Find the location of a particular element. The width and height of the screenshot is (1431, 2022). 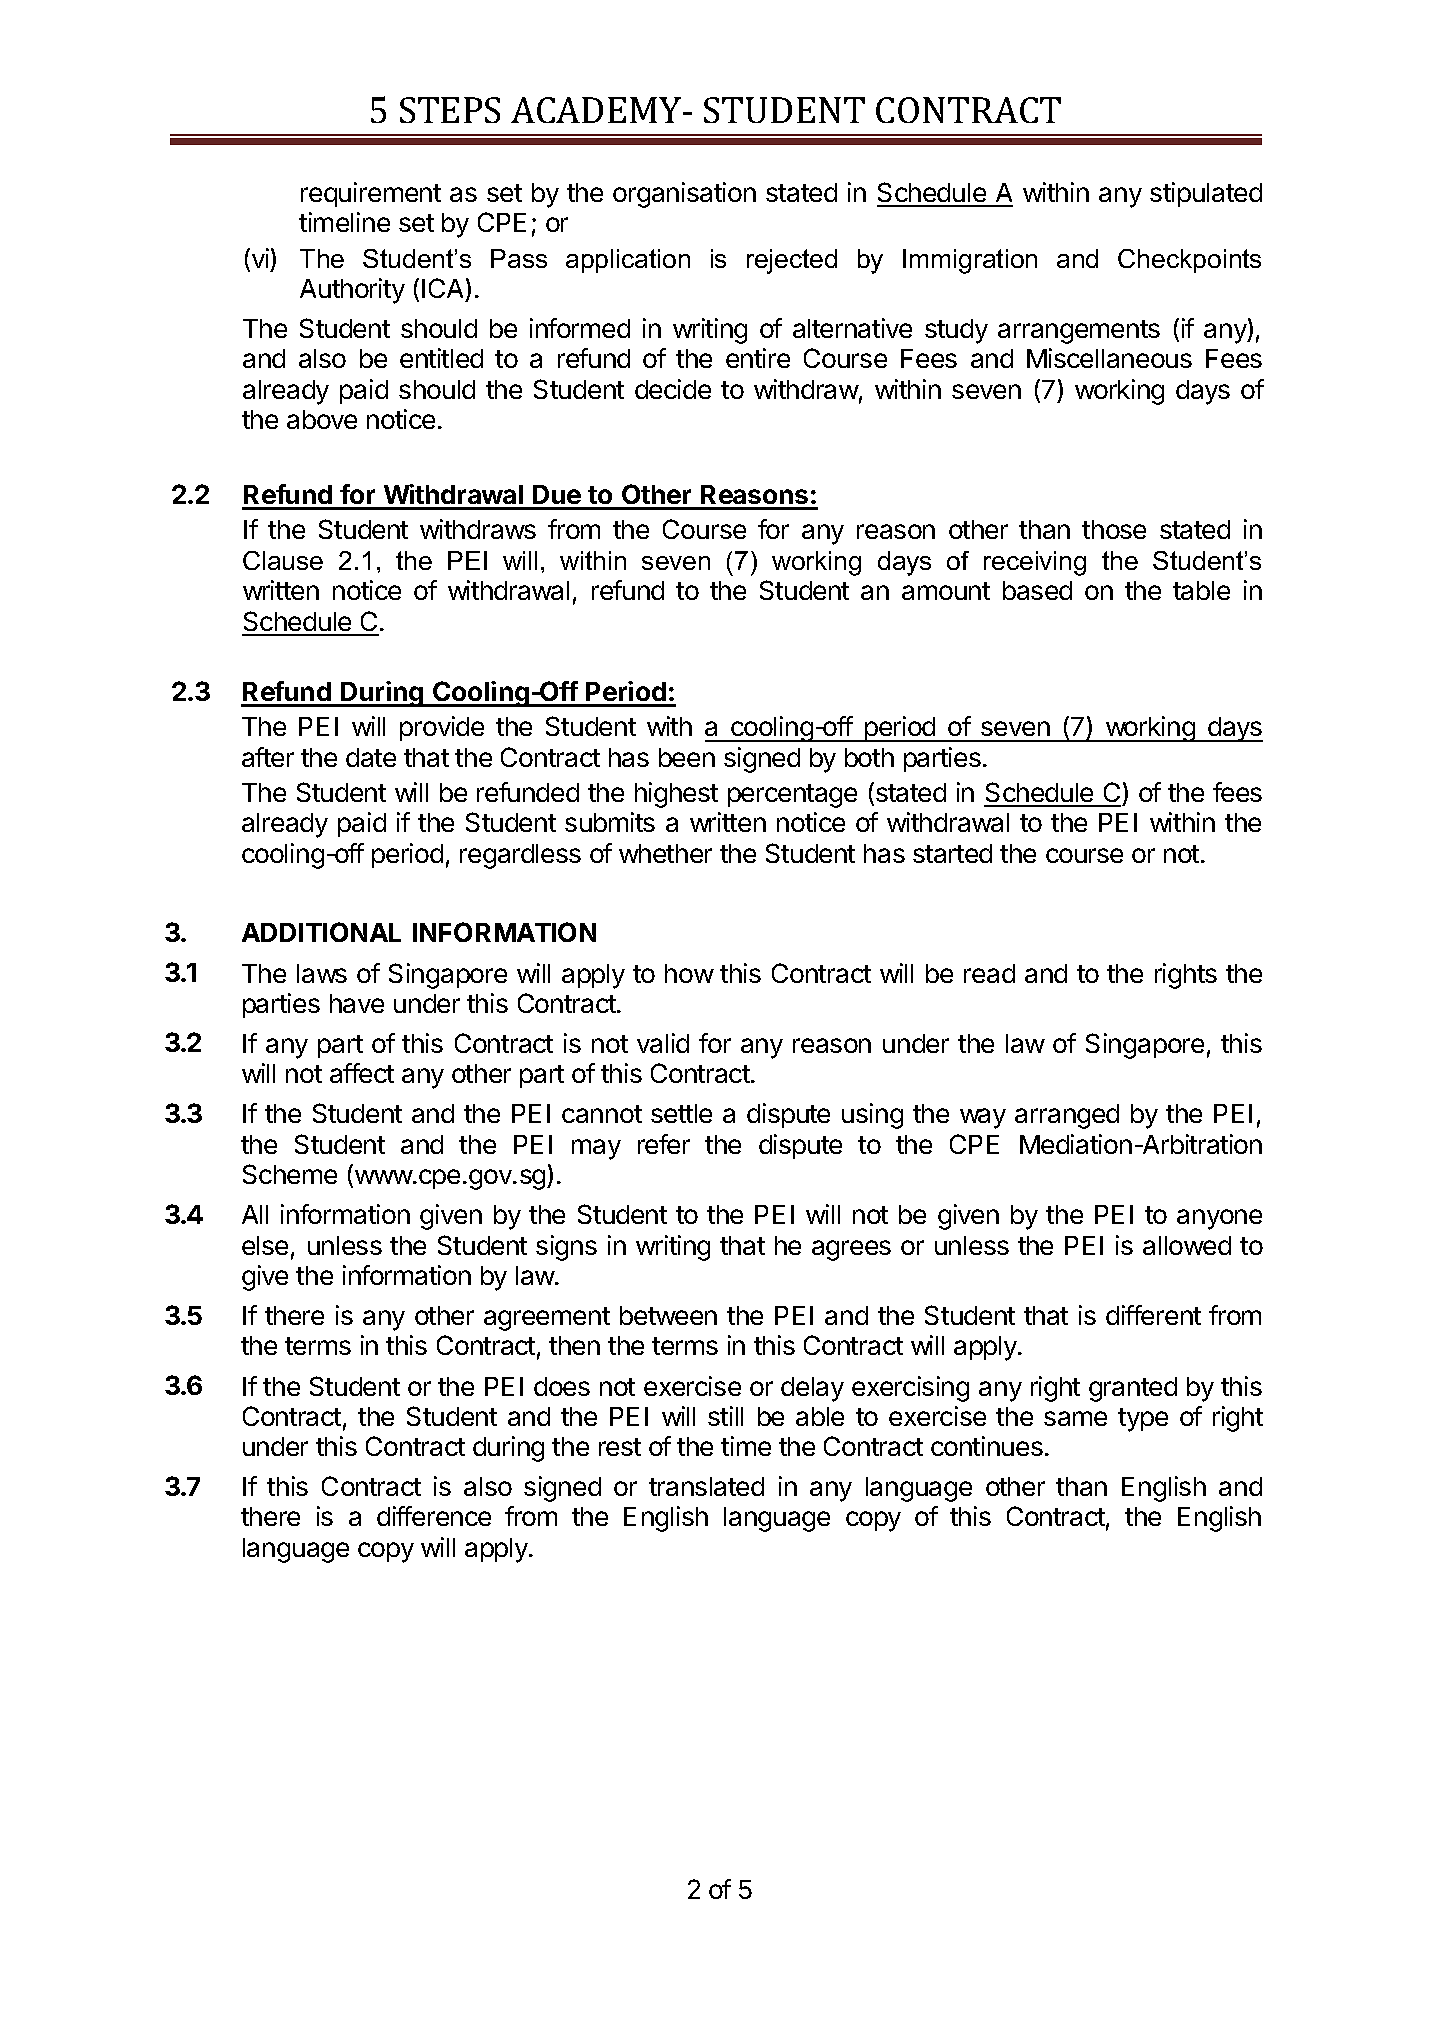

above is located at coordinates (322, 419).
